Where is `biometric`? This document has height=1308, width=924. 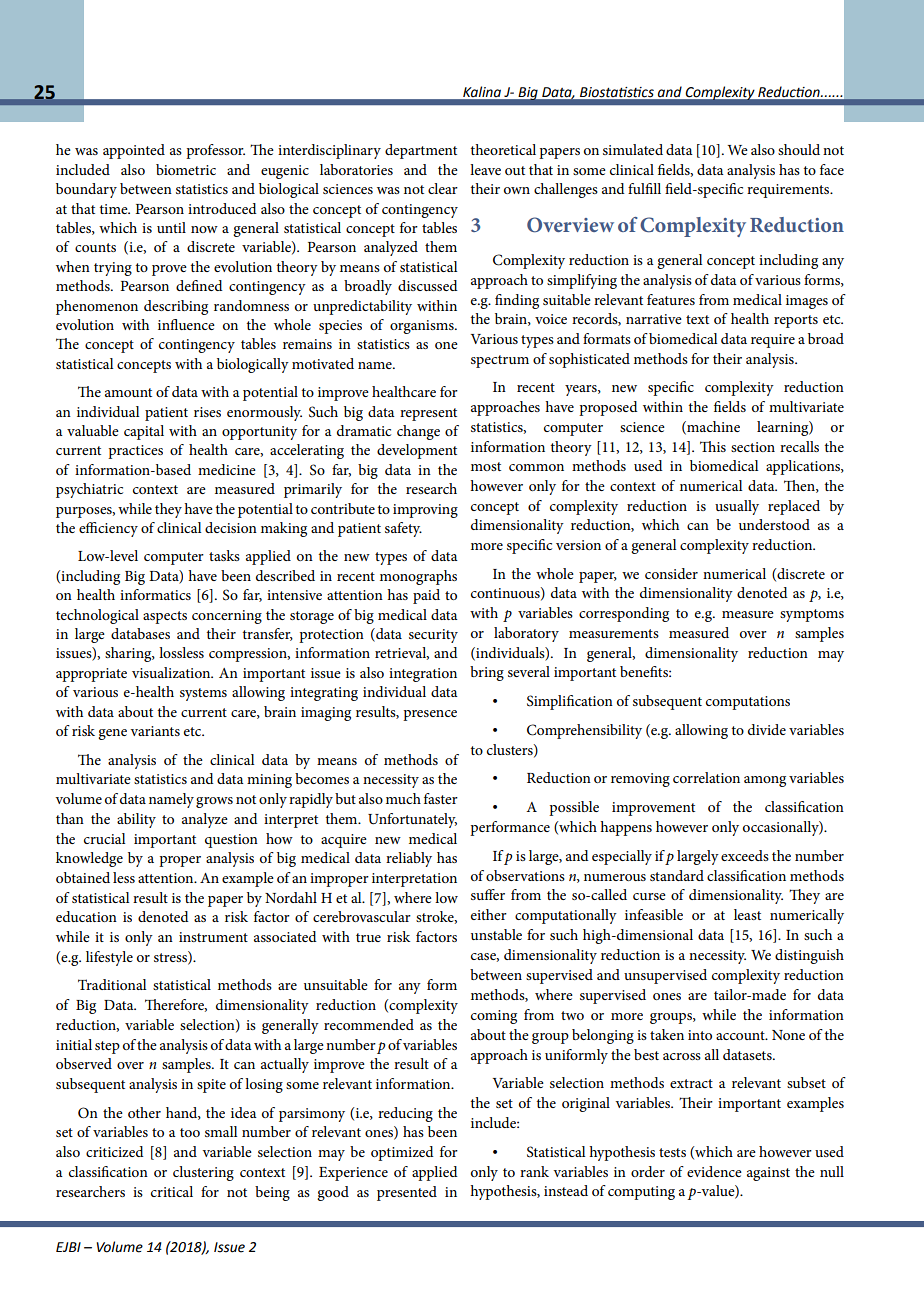
biometric is located at coordinates (186, 169).
